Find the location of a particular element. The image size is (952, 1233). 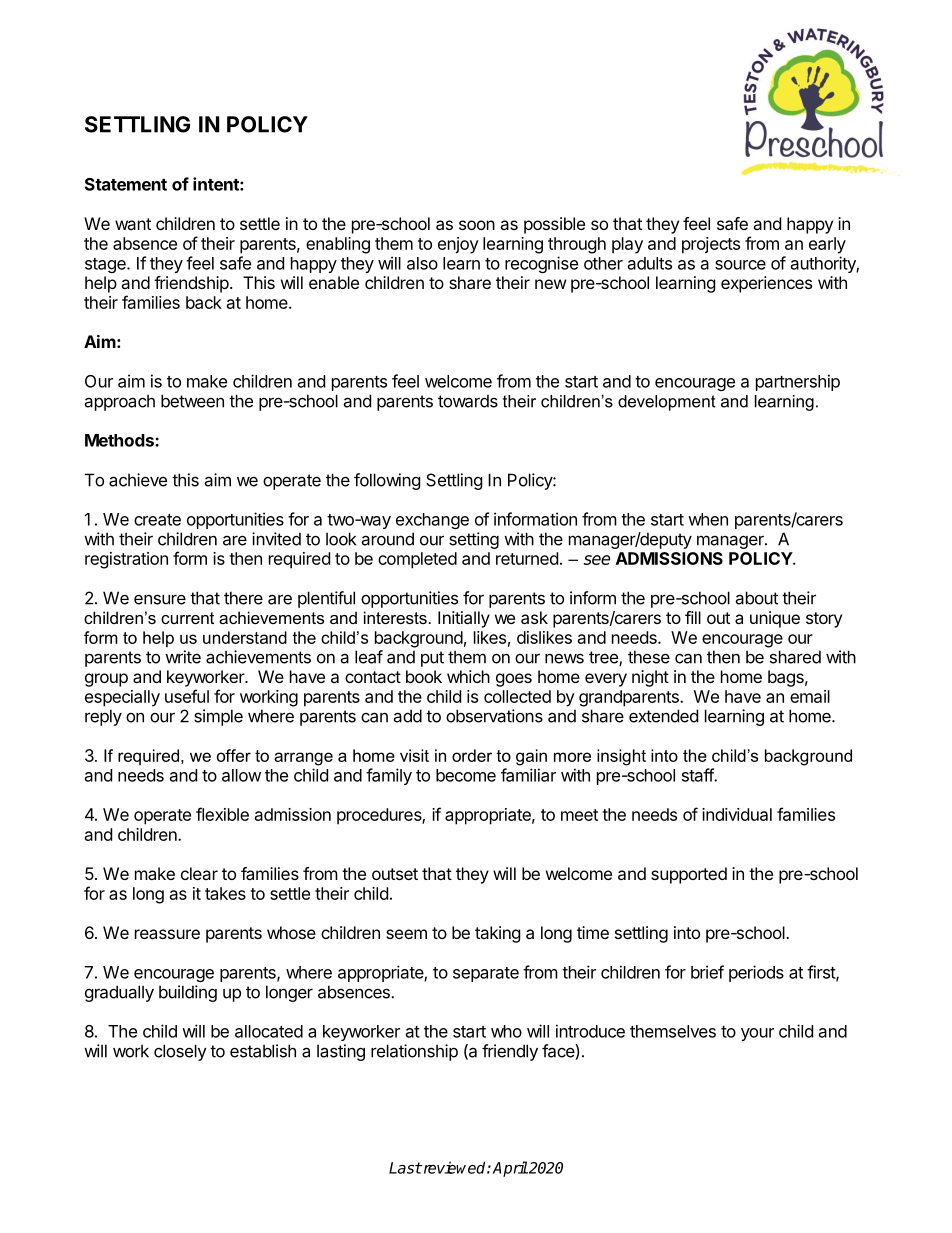

closely is located at coordinates (180, 1052).
